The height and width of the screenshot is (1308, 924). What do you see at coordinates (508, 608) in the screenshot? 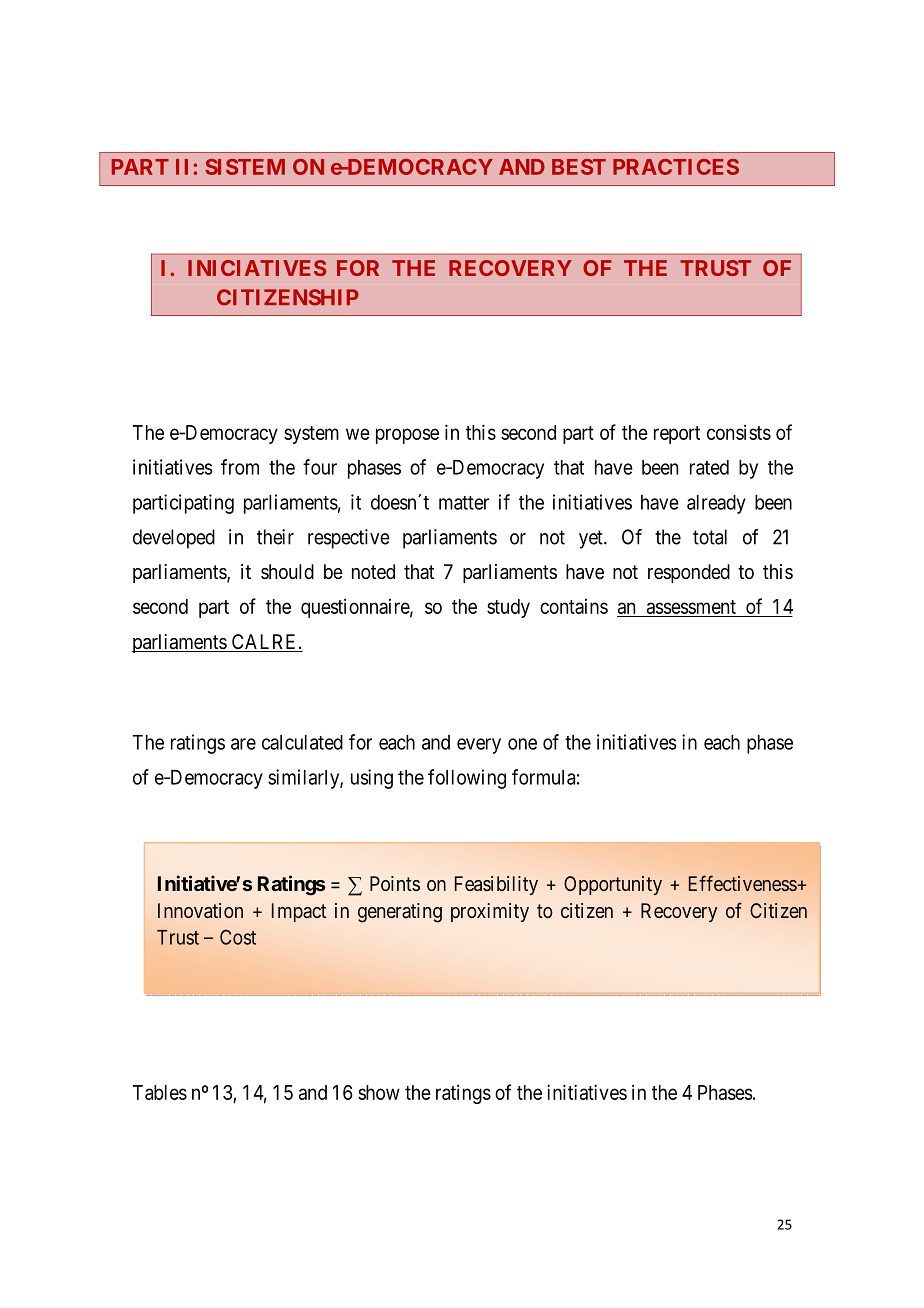
I see `study` at bounding box center [508, 608].
